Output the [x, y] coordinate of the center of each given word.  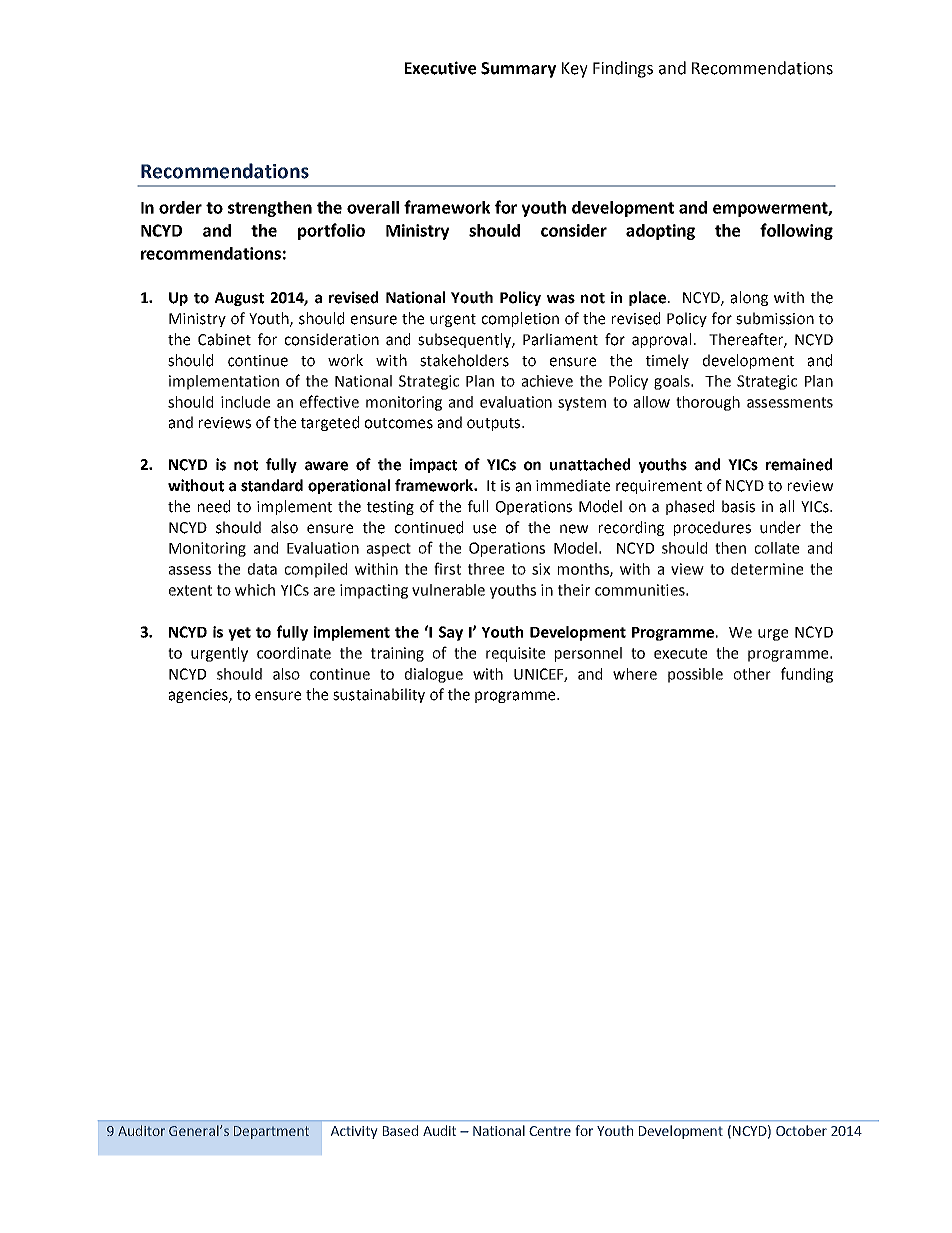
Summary [518, 70]
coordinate [294, 653]
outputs [495, 424]
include [245, 402]
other [752, 674]
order [180, 207]
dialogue [434, 675]
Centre [550, 1131]
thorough [708, 403]
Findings [623, 69]
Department [271, 1132]
